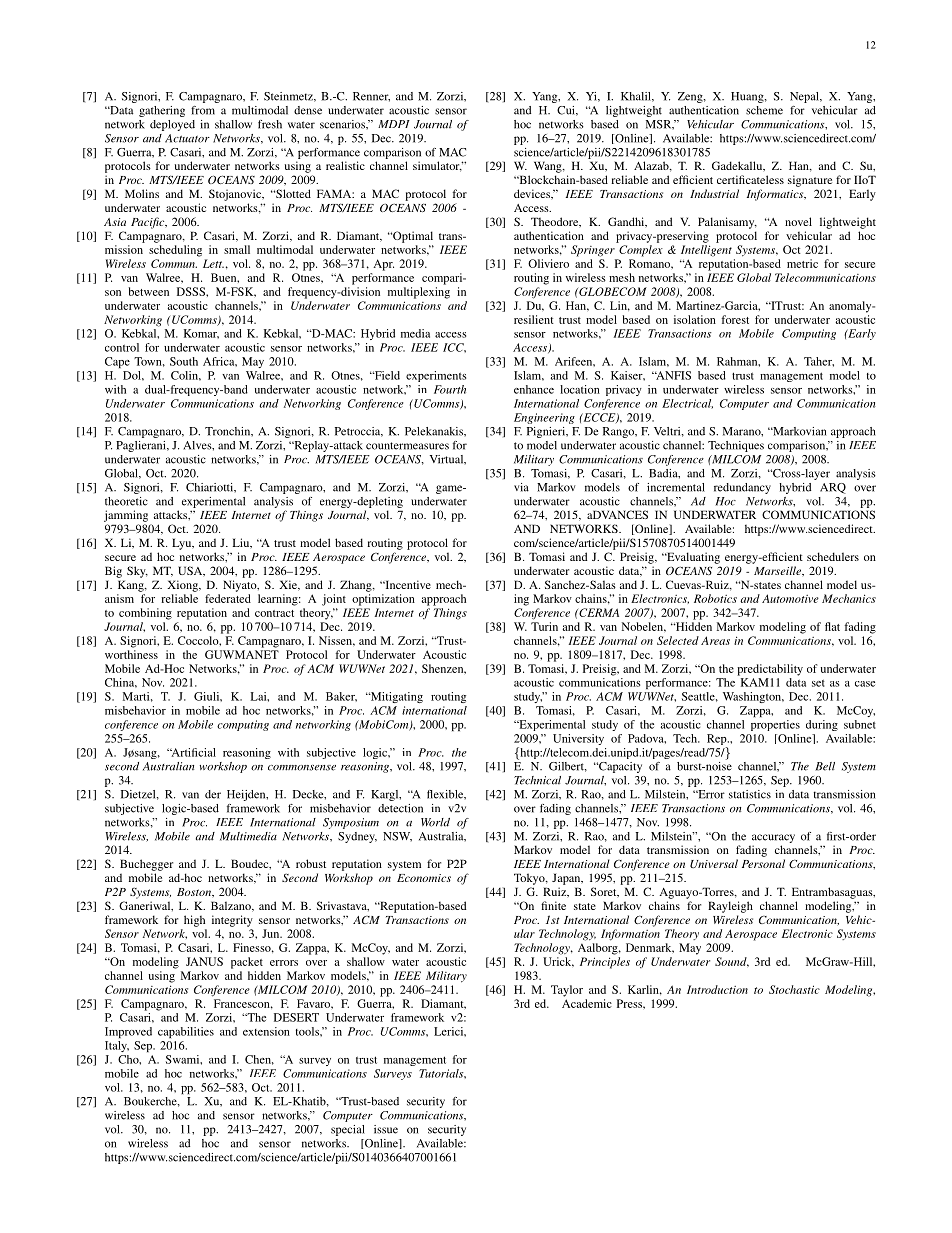 This image has height=1233, width=952. Describe the element at coordinates (437, 166) in the image. I see `simulator` at that location.
